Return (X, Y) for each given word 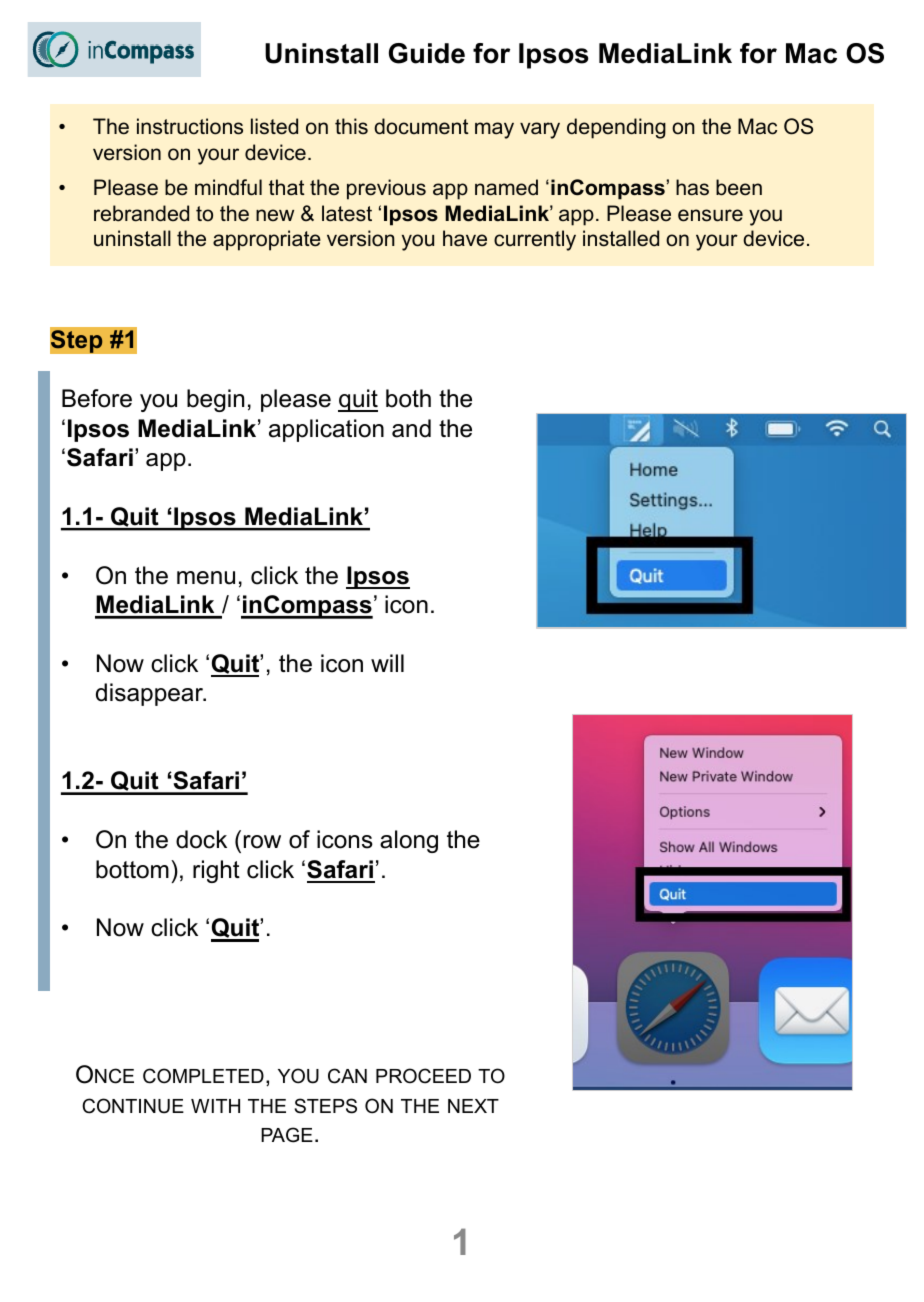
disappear (150, 694)
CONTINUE (133, 1106)
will (387, 663)
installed (621, 238)
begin (215, 400)
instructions (190, 126)
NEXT (473, 1106)
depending (616, 128)
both (408, 398)
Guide (427, 53)
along (409, 841)
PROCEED (423, 1076)
